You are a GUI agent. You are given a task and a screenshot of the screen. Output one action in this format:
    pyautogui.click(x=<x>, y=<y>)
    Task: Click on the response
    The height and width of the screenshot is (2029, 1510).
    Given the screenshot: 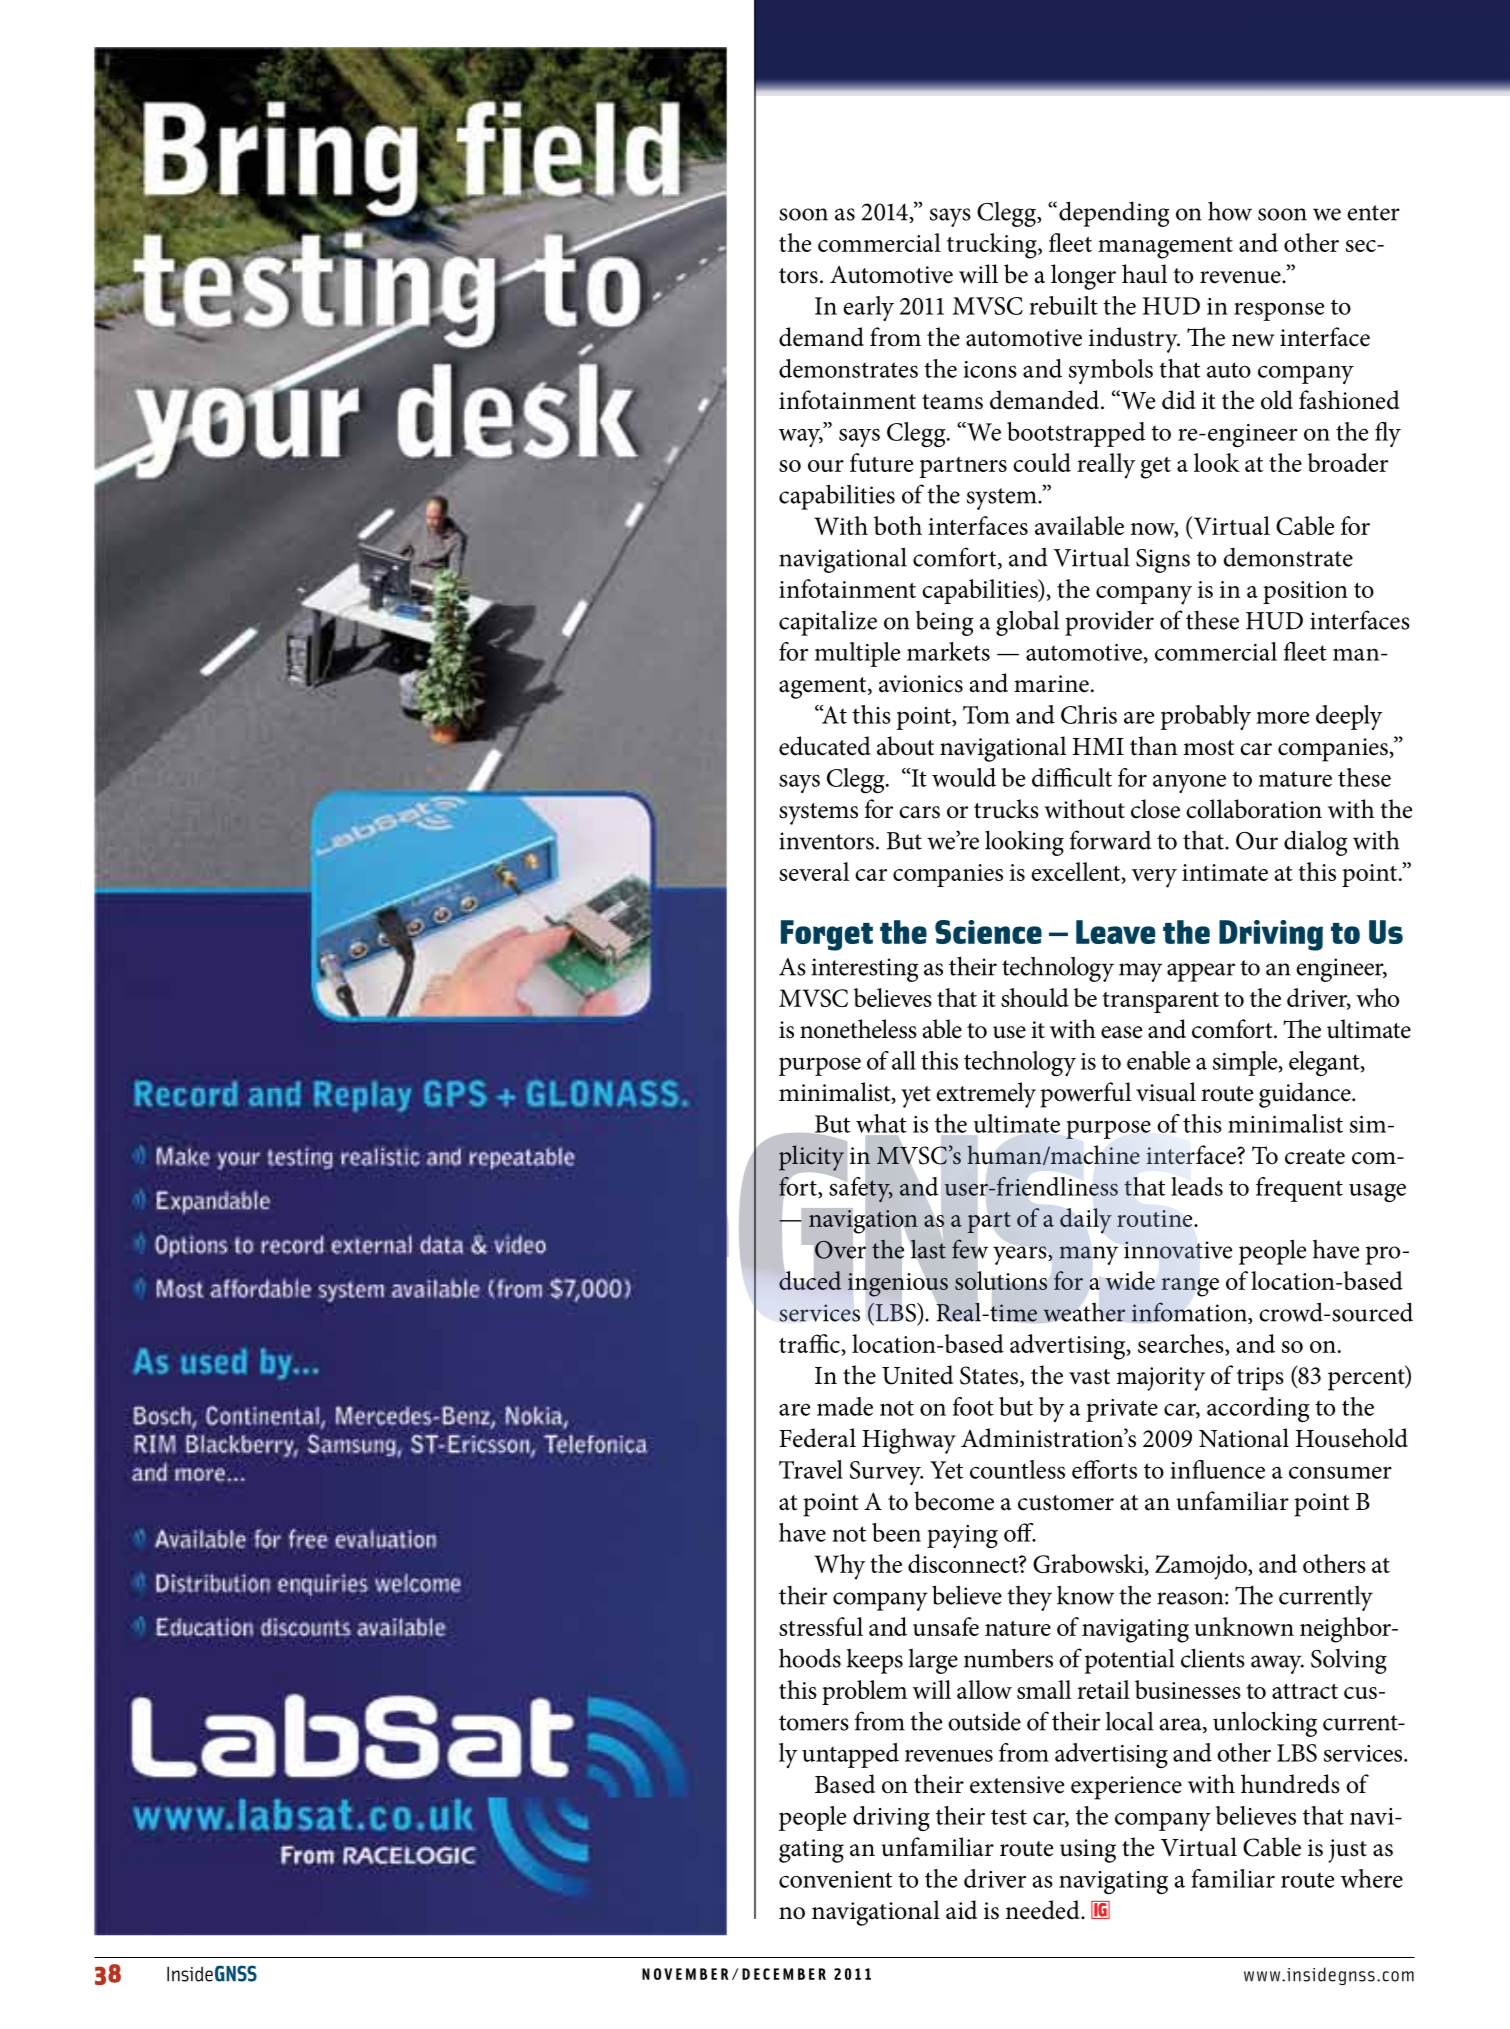 What is the action you would take?
    pyautogui.click(x=1279, y=311)
